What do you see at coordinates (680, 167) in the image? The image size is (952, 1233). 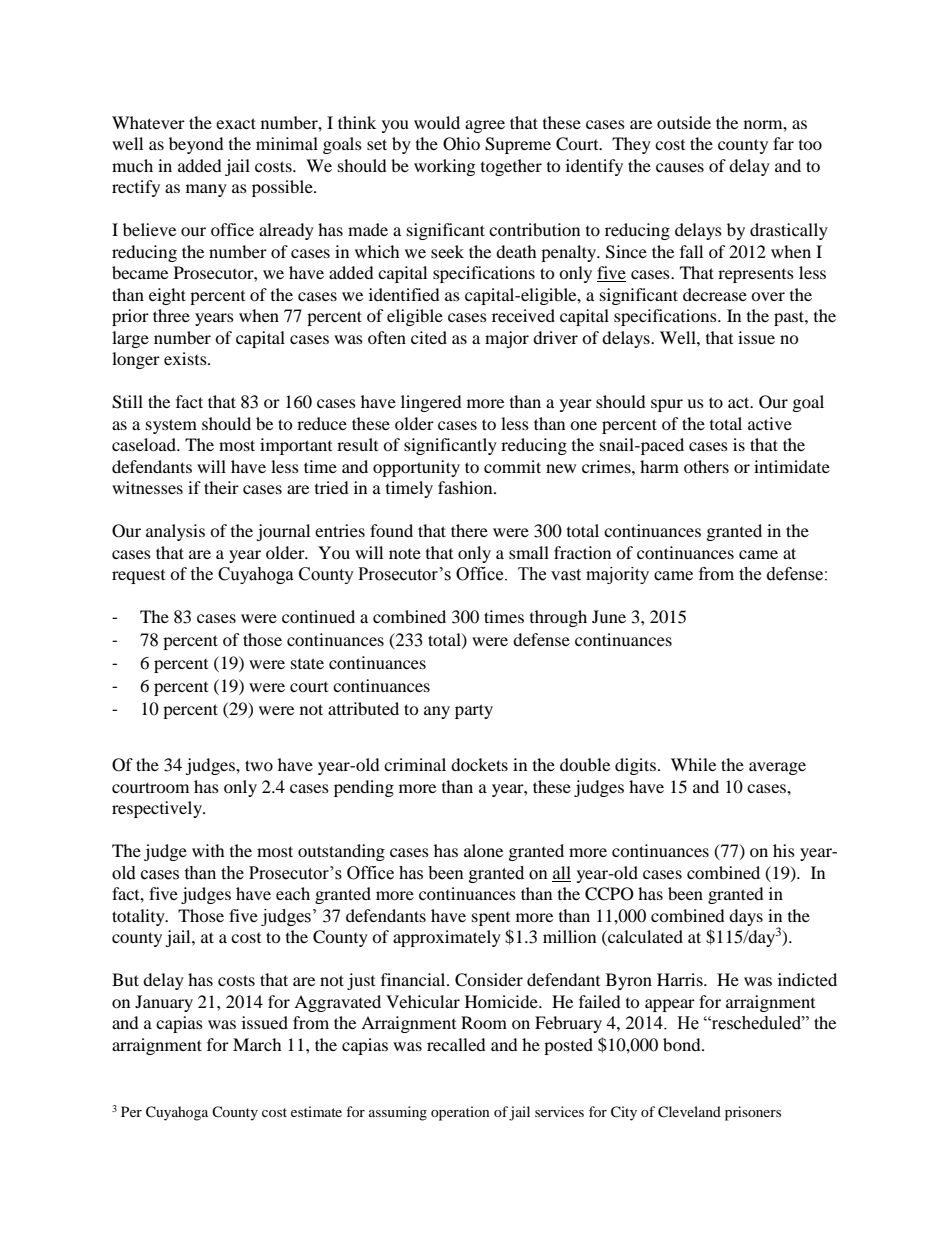 I see `causes` at bounding box center [680, 167].
